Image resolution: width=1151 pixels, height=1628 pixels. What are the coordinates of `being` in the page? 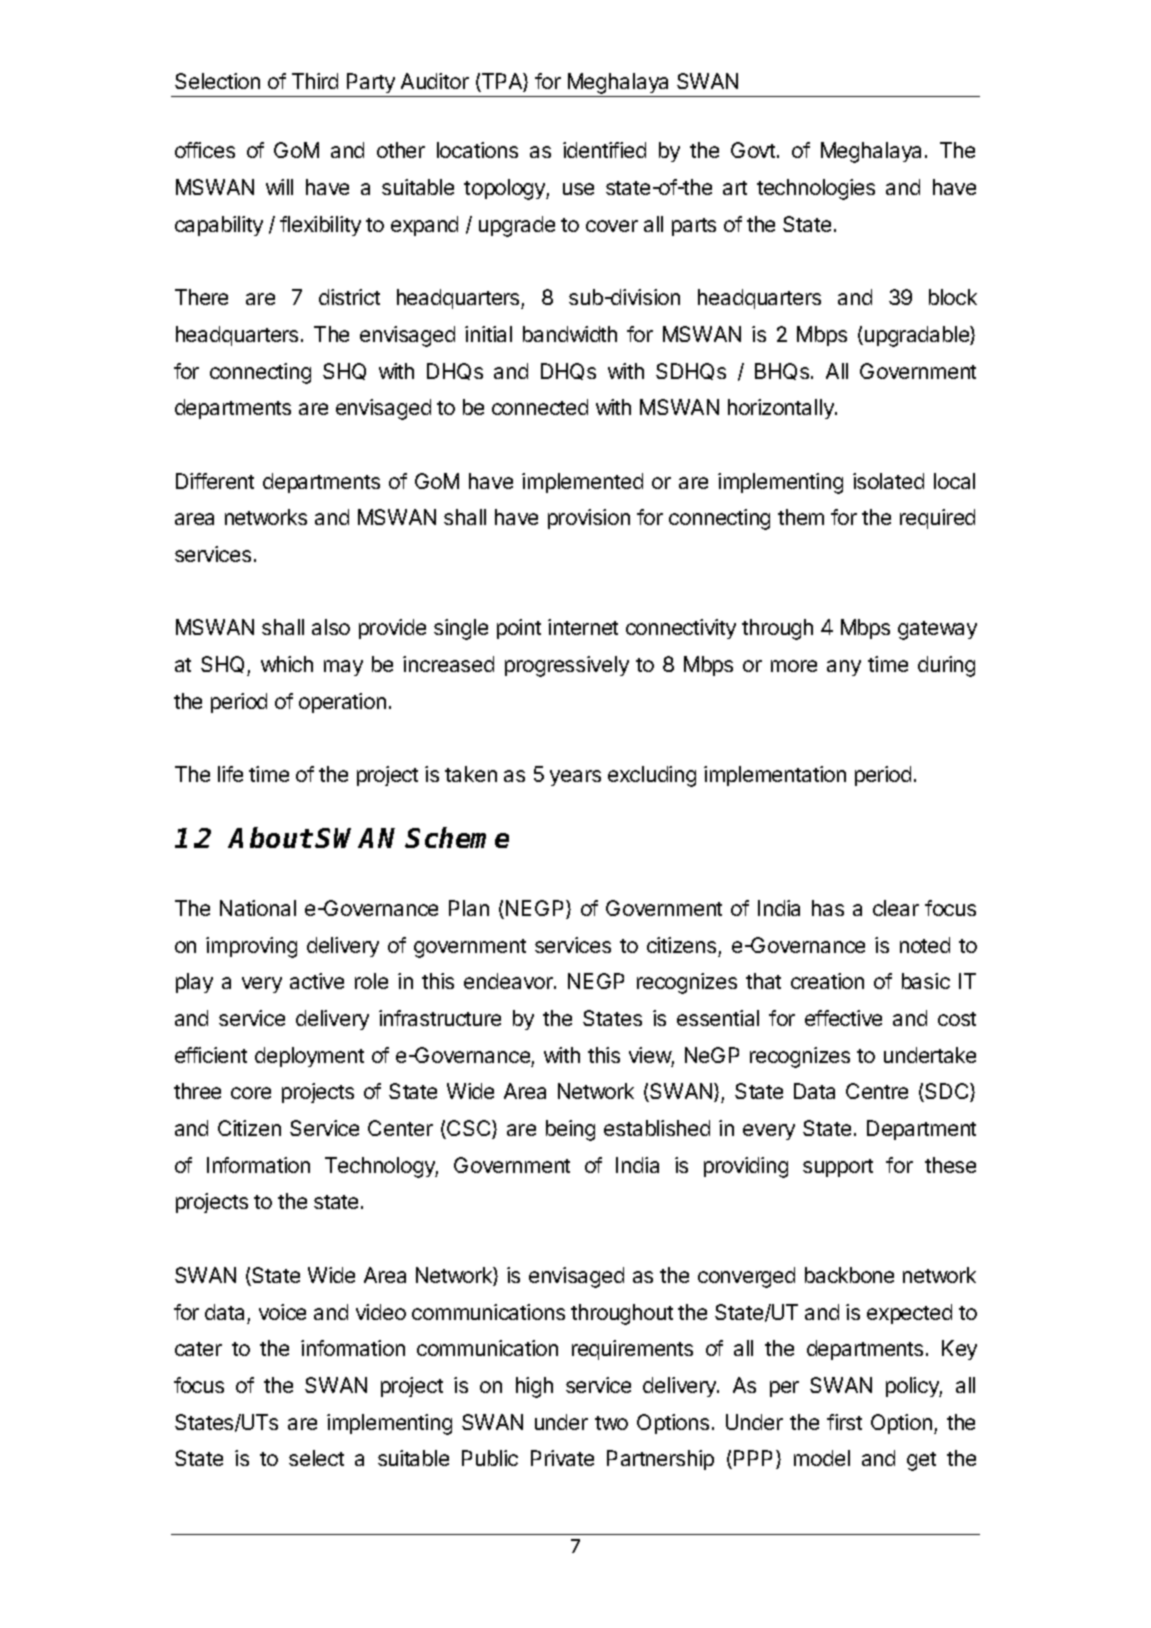 It's located at (570, 1130).
